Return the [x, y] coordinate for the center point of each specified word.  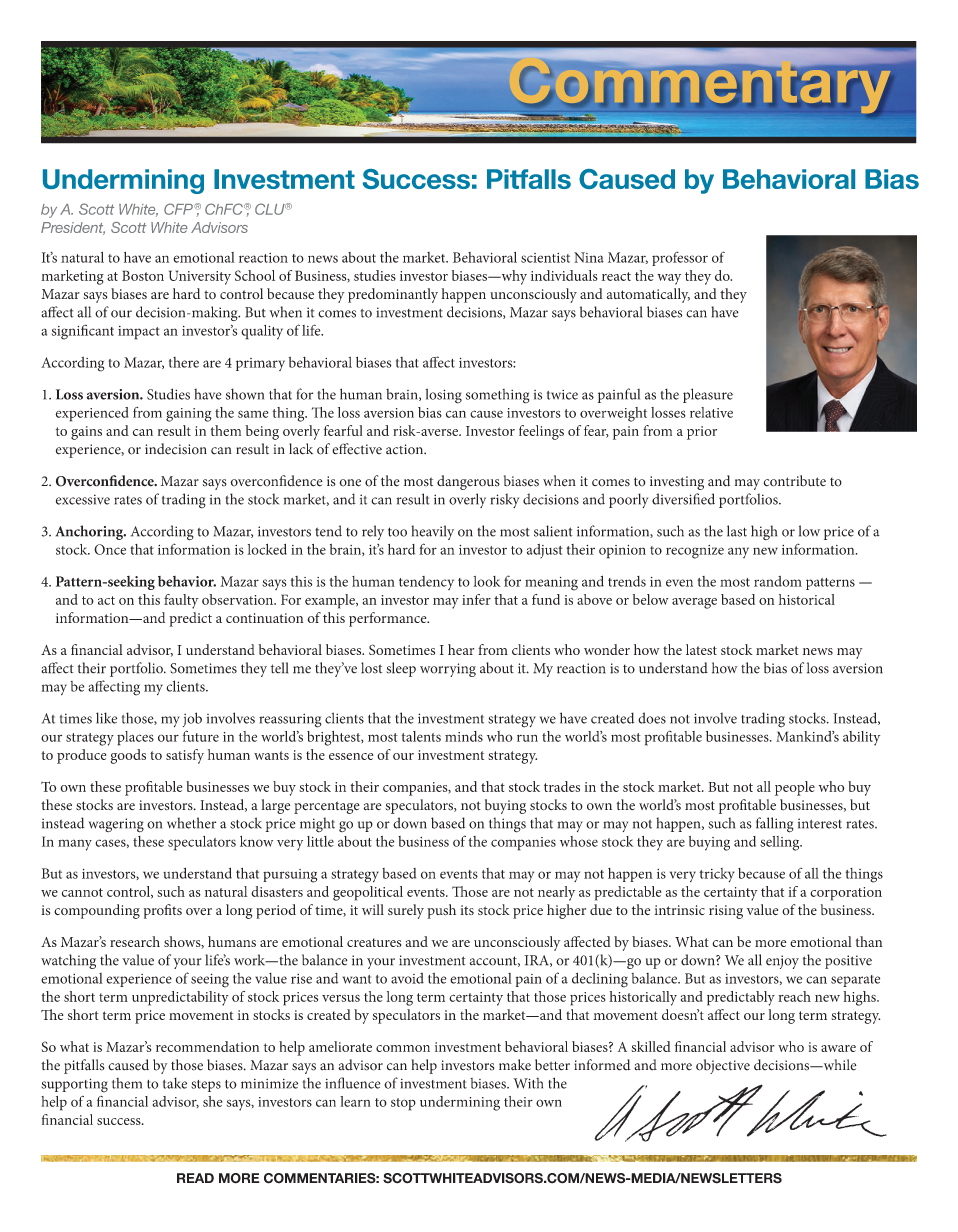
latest [701, 649]
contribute [795, 481]
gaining [189, 415]
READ [195, 1178]
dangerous [468, 482]
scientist [545, 258]
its [467, 910]
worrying [448, 670]
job [192, 719]
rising [726, 912]
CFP [179, 209]
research [135, 941]
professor [680, 258]
